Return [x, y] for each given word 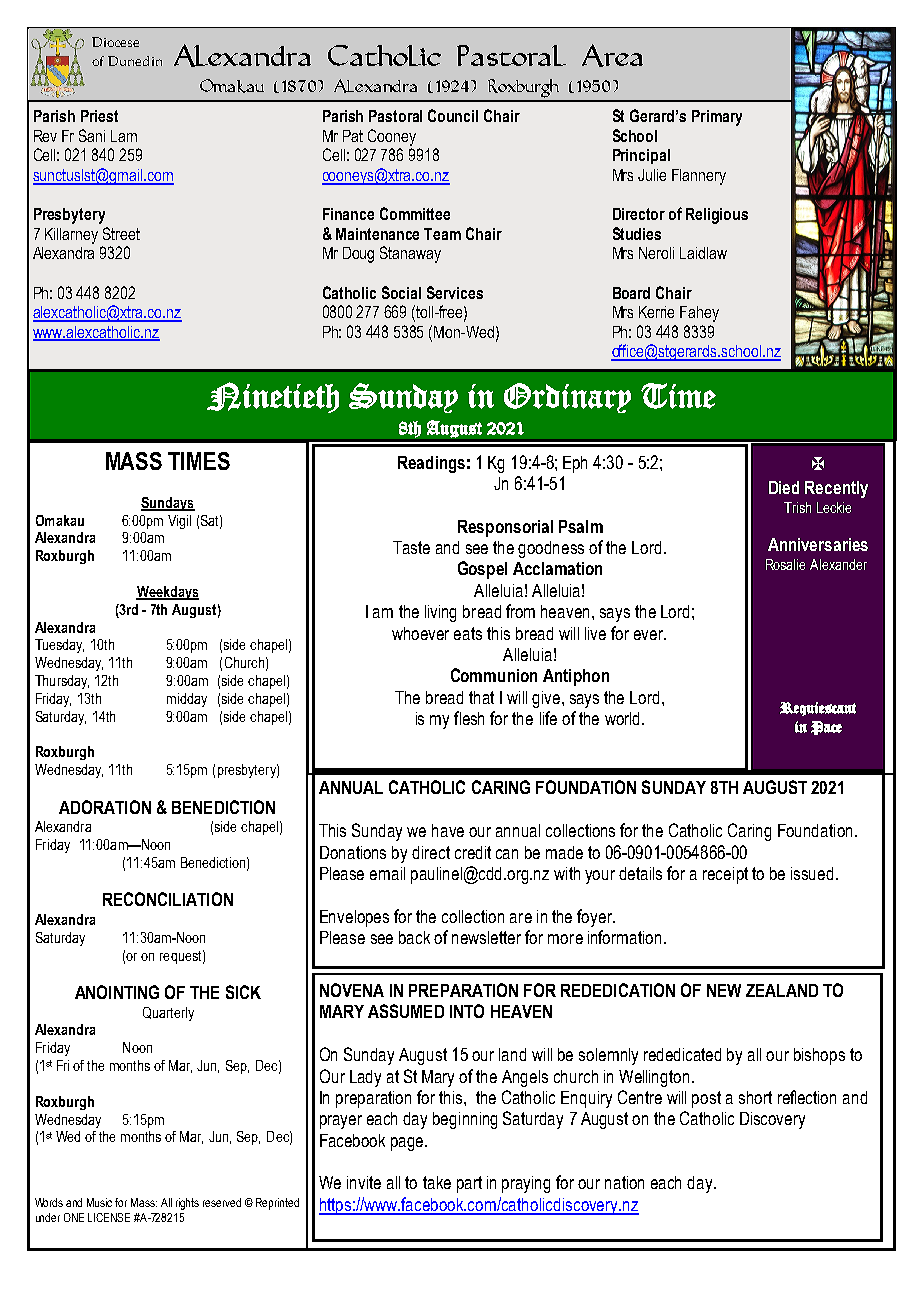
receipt [725, 875]
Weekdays [167, 593]
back [414, 937]
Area [612, 55]
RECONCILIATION [168, 899]
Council [453, 115]
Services [455, 292]
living [440, 613]
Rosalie [785, 564]
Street [121, 233]
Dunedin [135, 61]
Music [99, 1202]
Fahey [699, 314]
